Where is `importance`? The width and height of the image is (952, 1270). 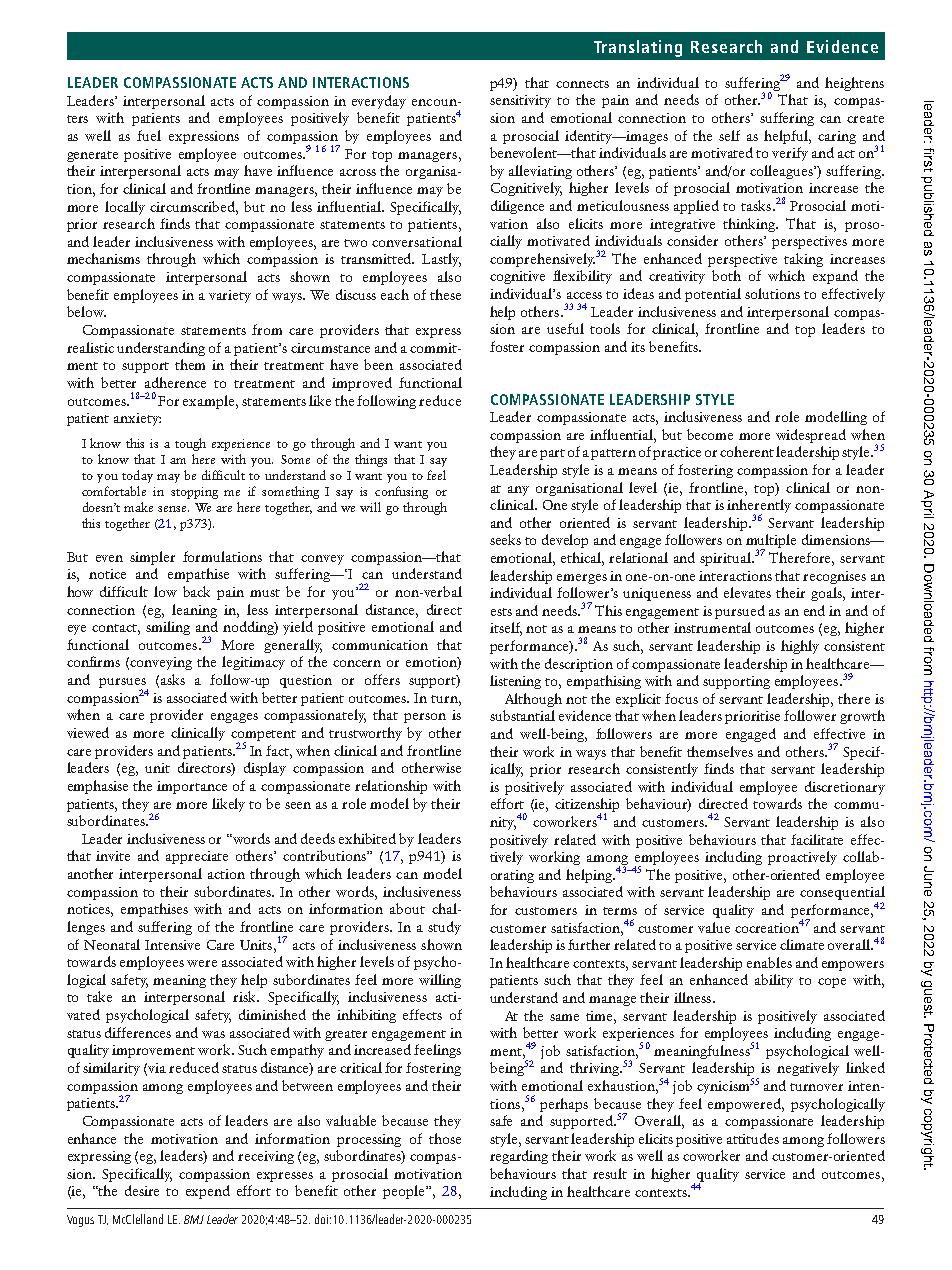
importance is located at coordinates (192, 787).
